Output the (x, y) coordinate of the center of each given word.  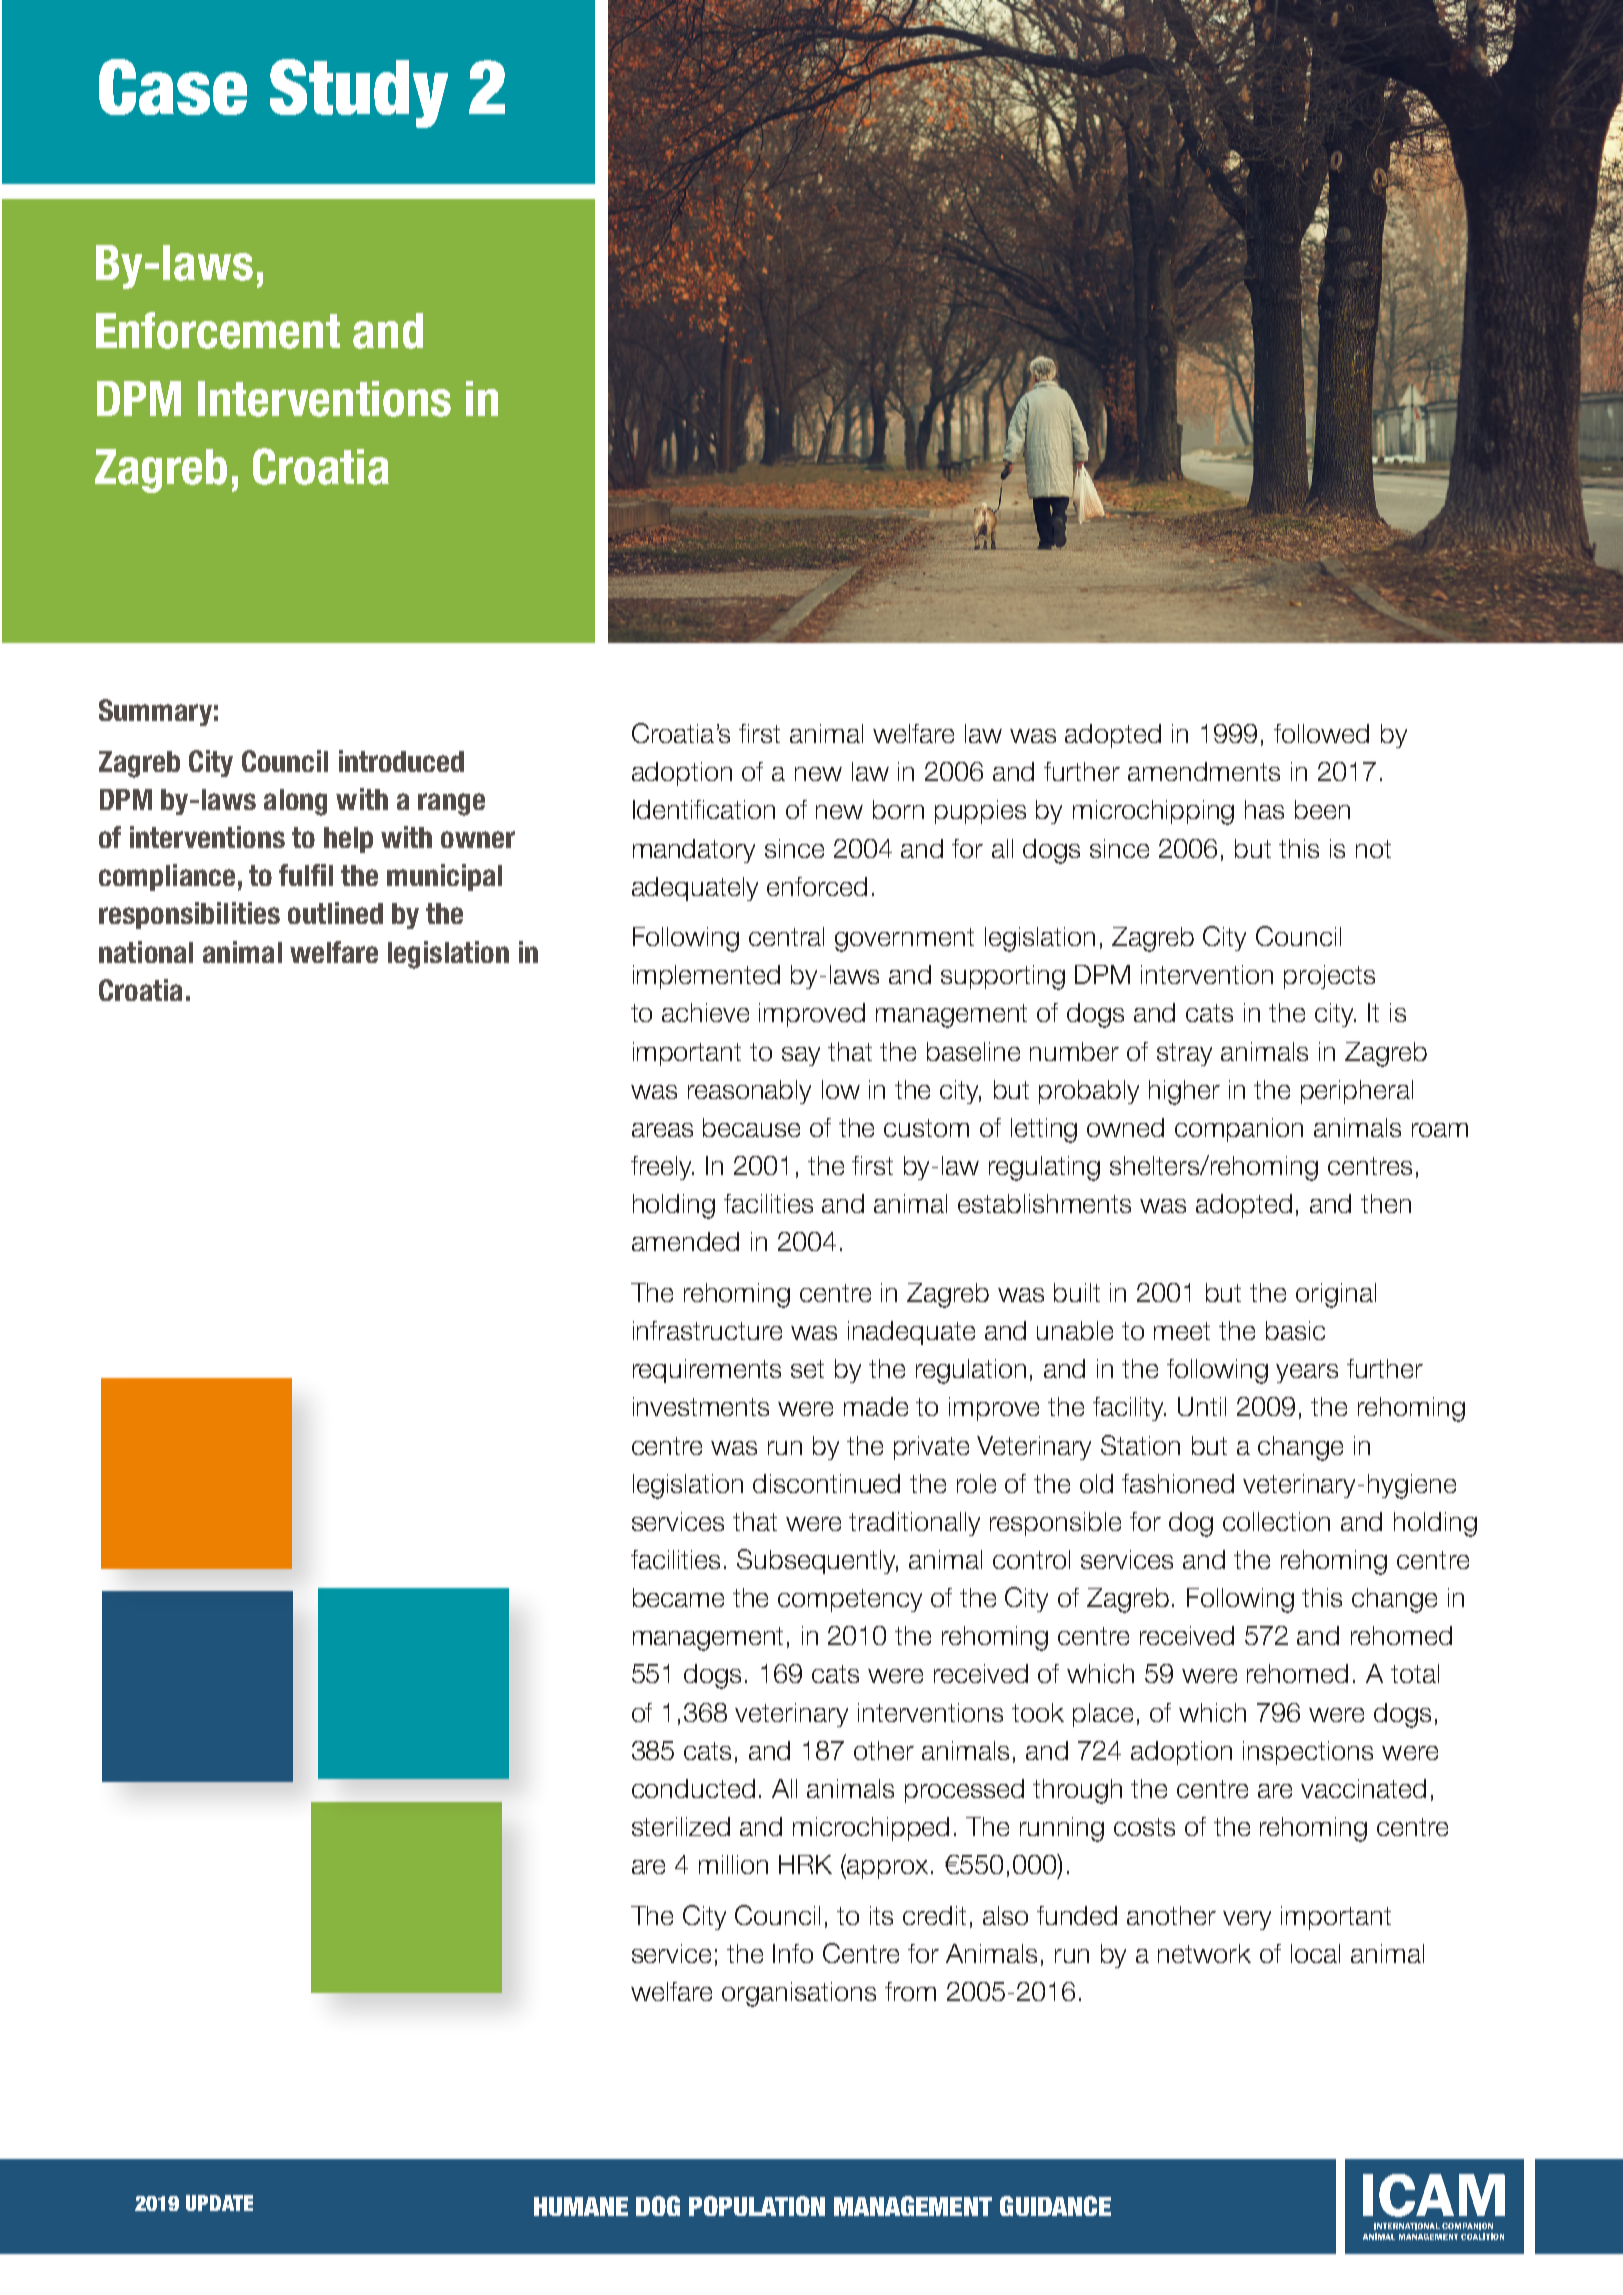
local (1315, 1953)
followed (1321, 733)
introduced (401, 761)
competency (850, 1600)
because (751, 1127)
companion (1239, 1130)
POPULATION (757, 2206)
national (146, 952)
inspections (1308, 1753)
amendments (1204, 771)
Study (359, 93)
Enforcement (218, 330)
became (678, 1597)
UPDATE (219, 2203)
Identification (704, 809)
